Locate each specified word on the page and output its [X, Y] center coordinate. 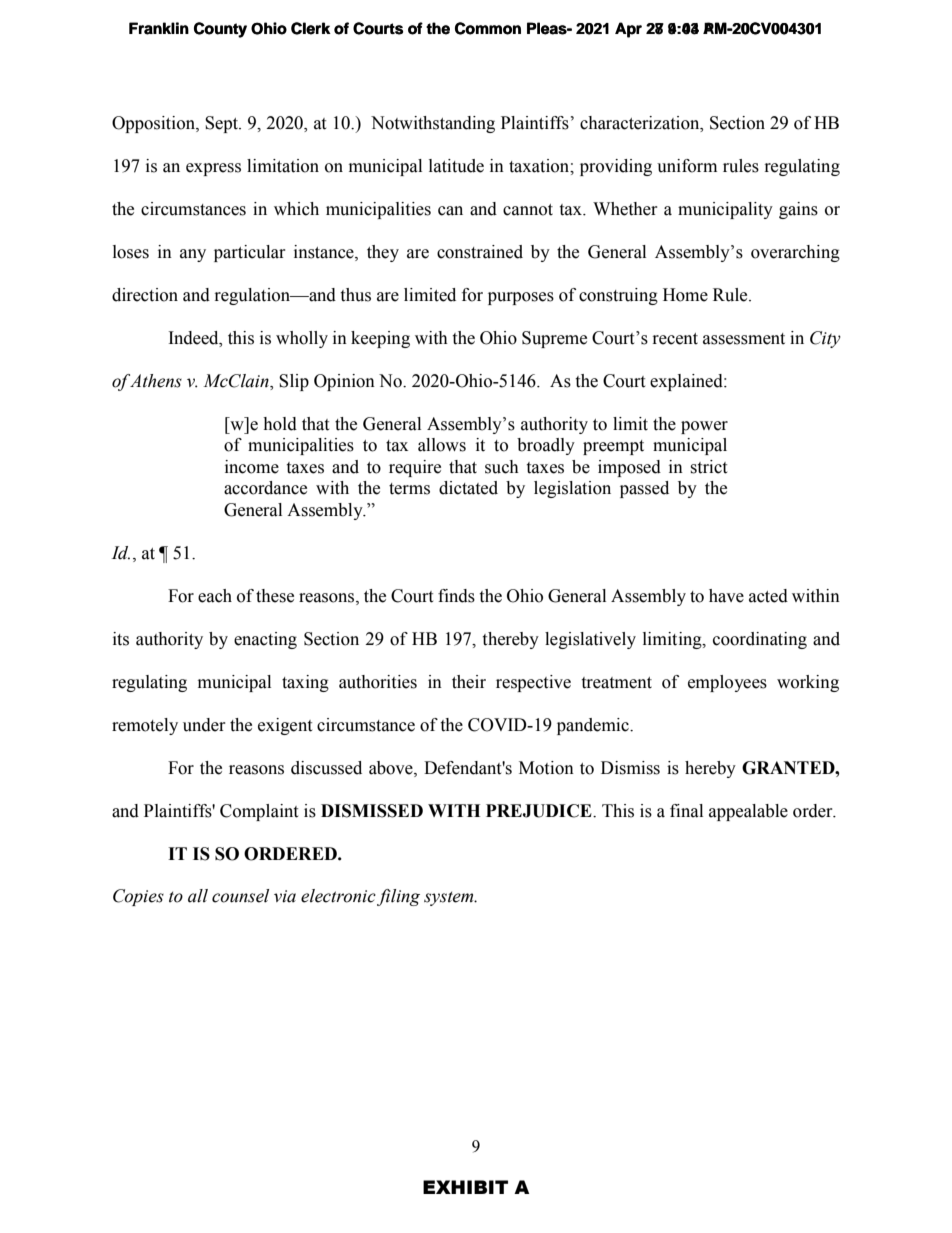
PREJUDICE [540, 811]
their [469, 682]
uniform [687, 166]
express [213, 169]
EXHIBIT [465, 1187]
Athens [156, 381]
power [704, 427]
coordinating [760, 640]
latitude [456, 166]
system [450, 898]
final [686, 811]
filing [398, 897]
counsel [240, 896]
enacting [265, 640]
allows [442, 445]
